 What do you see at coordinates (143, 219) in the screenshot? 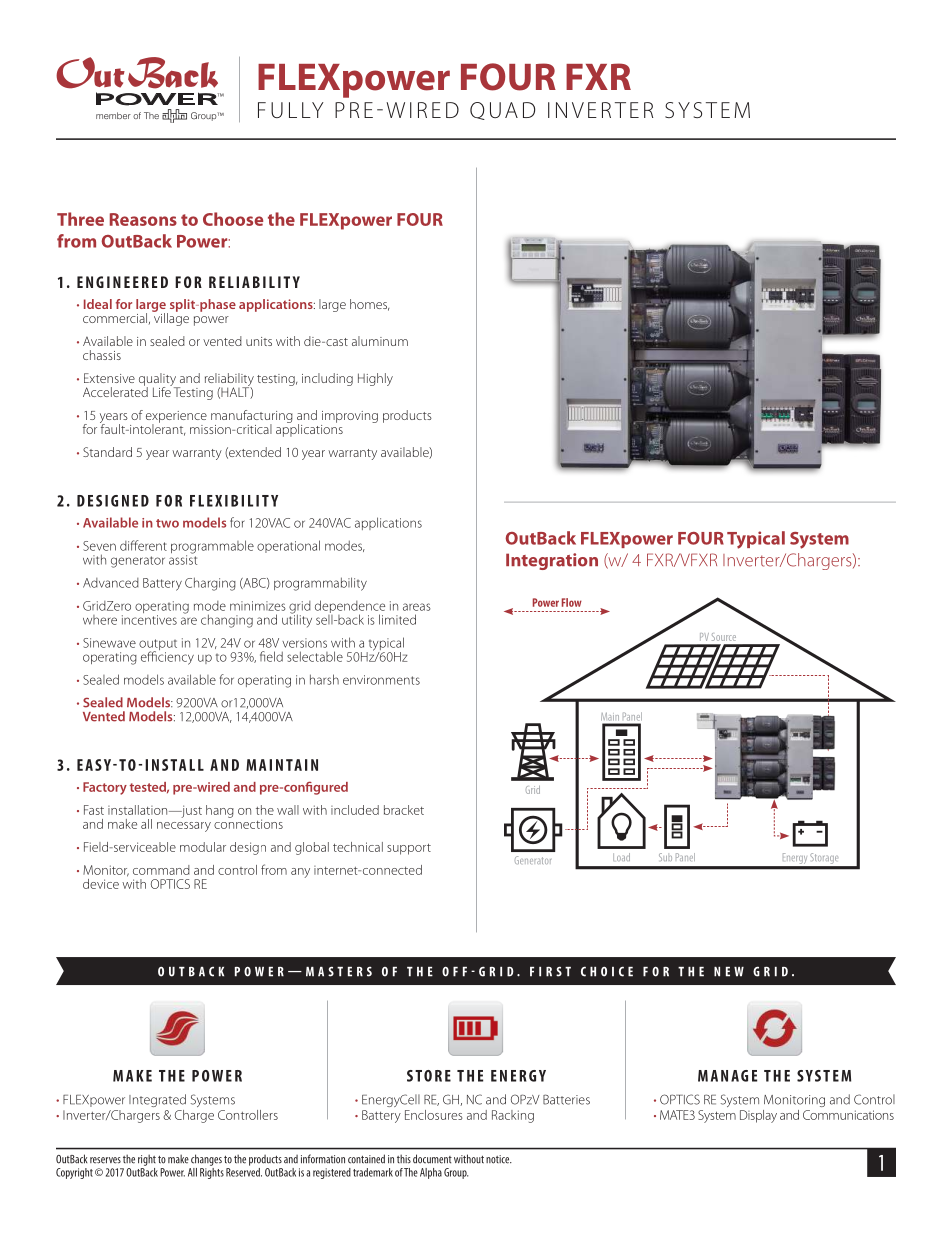
I see `Reasons` at bounding box center [143, 219].
